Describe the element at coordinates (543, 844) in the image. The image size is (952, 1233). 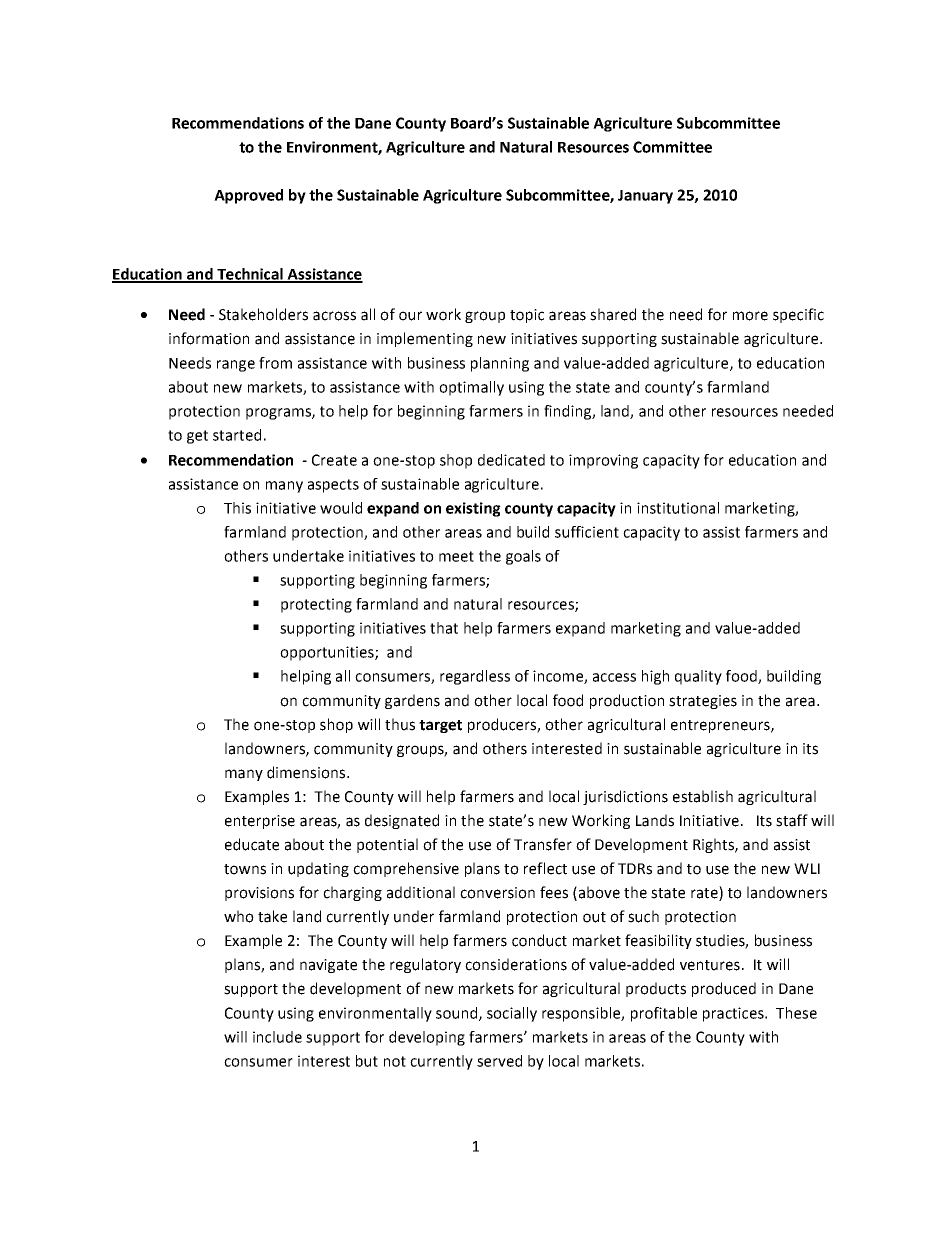
I see `Transfer` at that location.
